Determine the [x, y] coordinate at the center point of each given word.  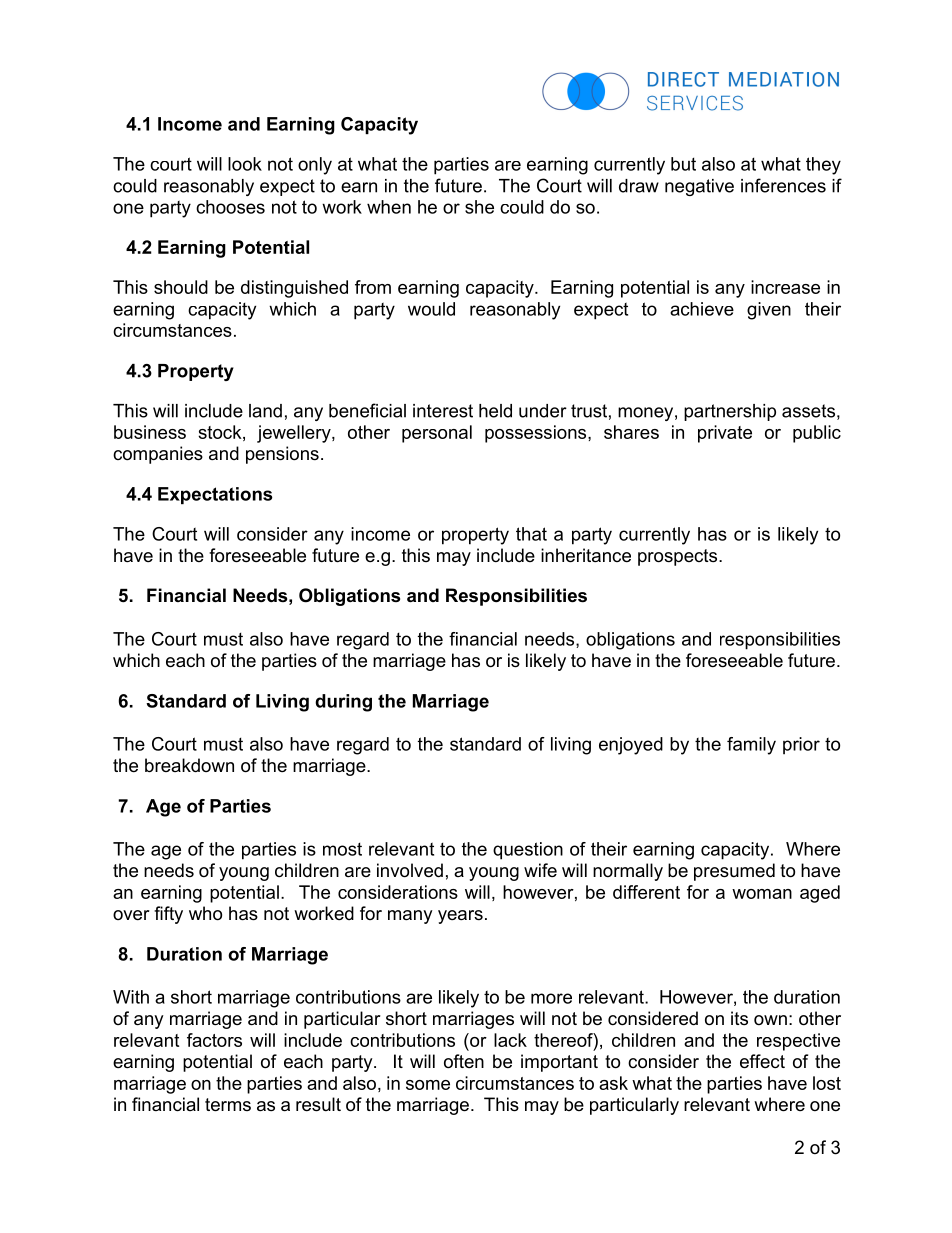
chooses [230, 207]
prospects [679, 557]
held [495, 411]
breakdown [189, 765]
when [389, 207]
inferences [783, 185]
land [265, 411]
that [531, 534]
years [460, 917]
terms [228, 1105]
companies [158, 455]
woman [762, 894]
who [205, 913]
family [751, 746]
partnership [730, 412]
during [343, 703]
